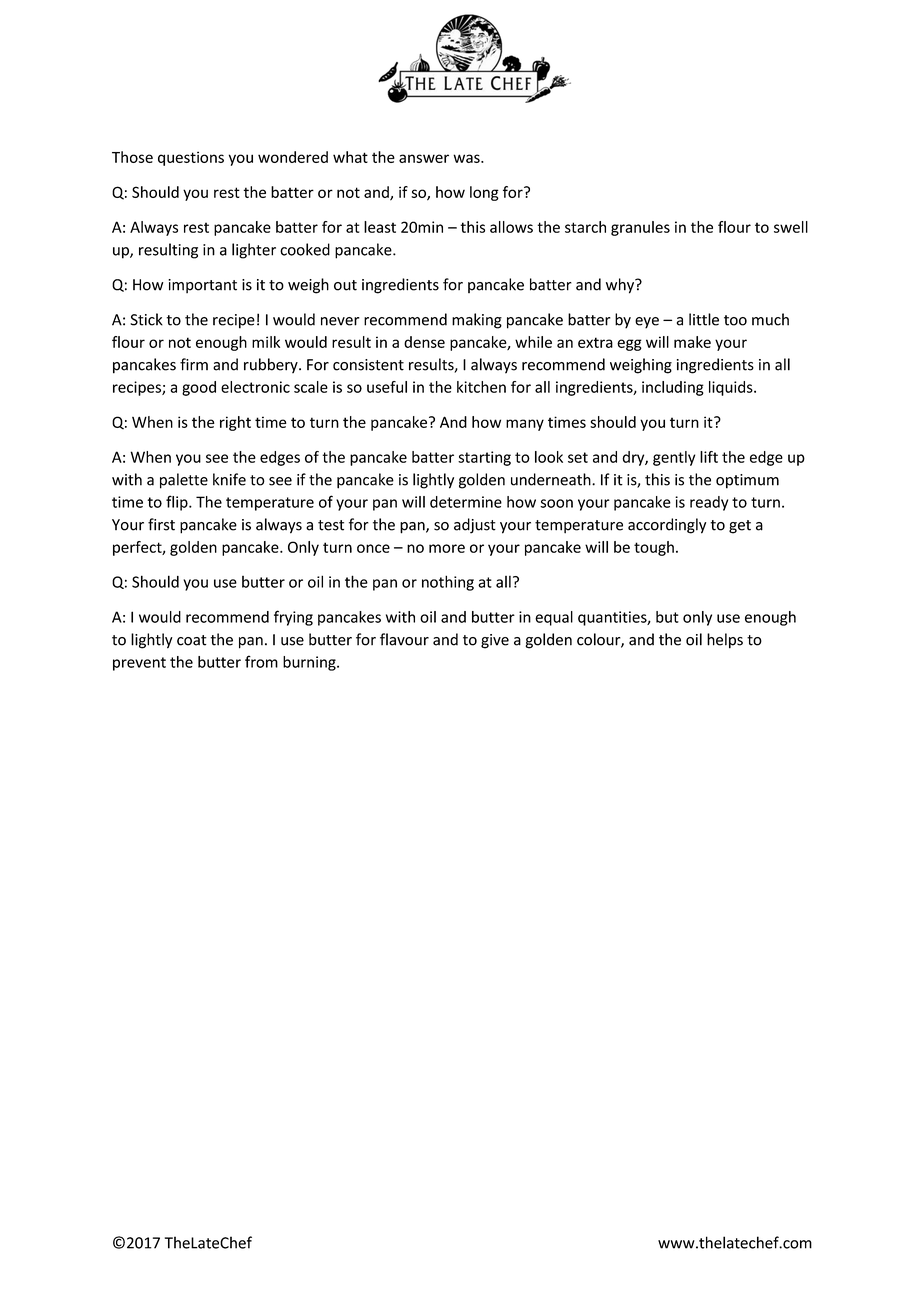 The width and height of the image is (924, 1308). I want to click on questions, so click(191, 158).
